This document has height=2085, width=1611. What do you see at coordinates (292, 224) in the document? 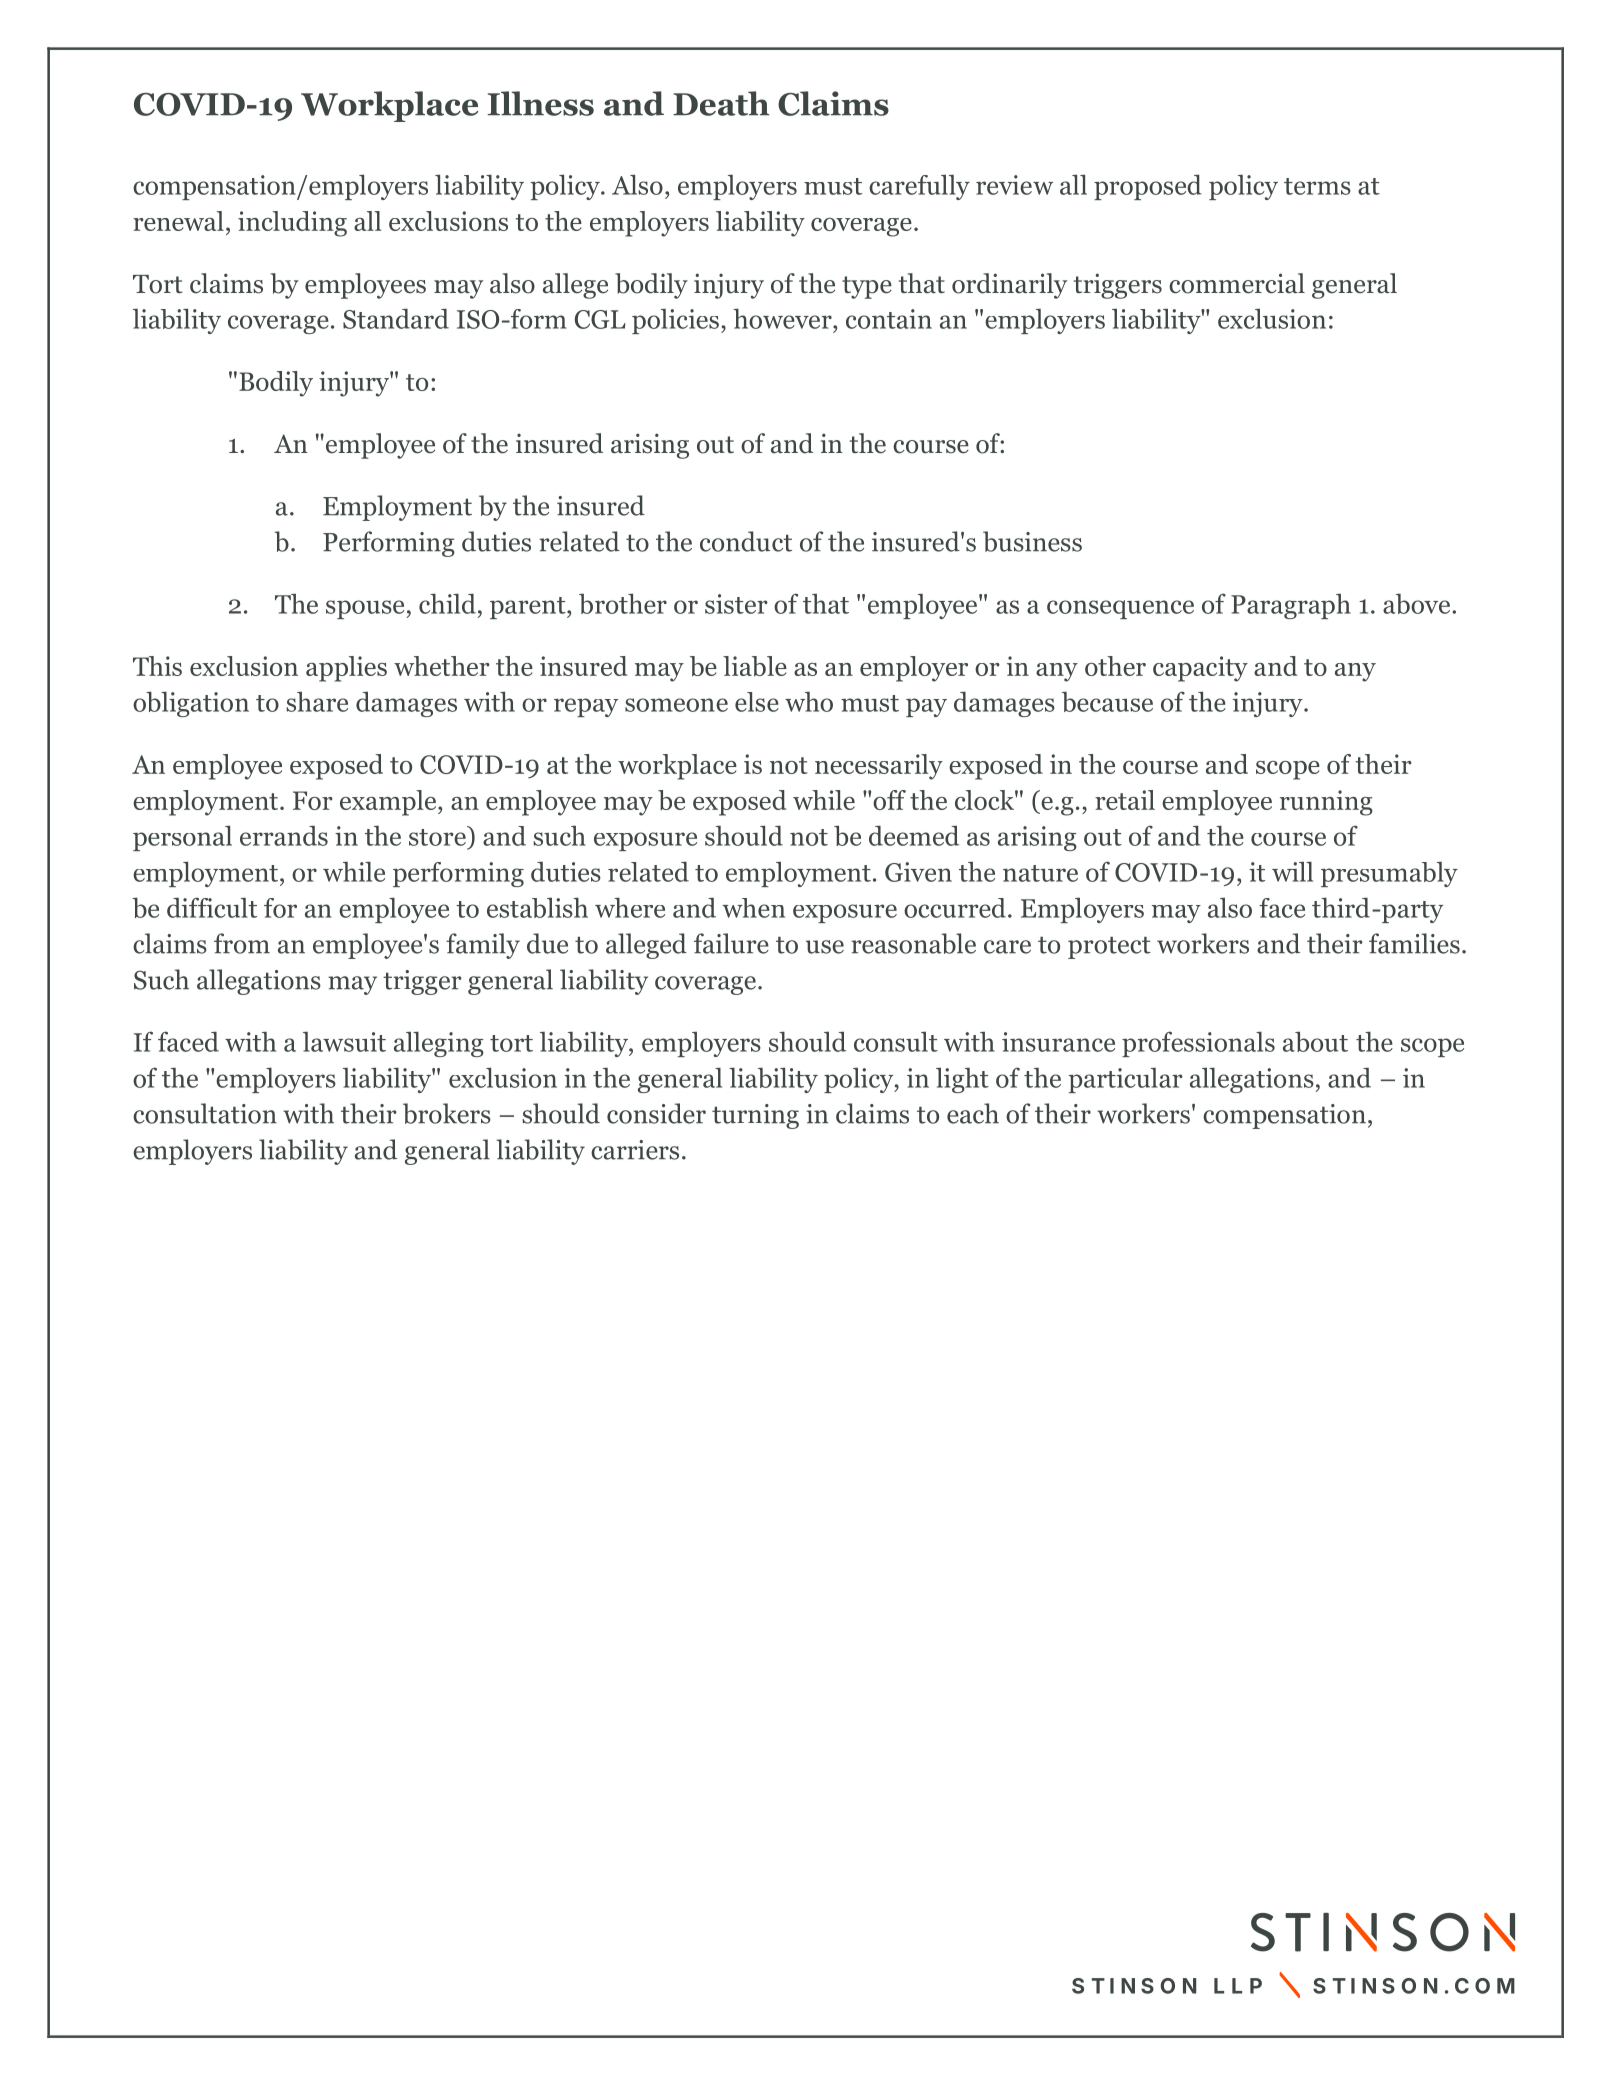
I see `including` at bounding box center [292, 224].
